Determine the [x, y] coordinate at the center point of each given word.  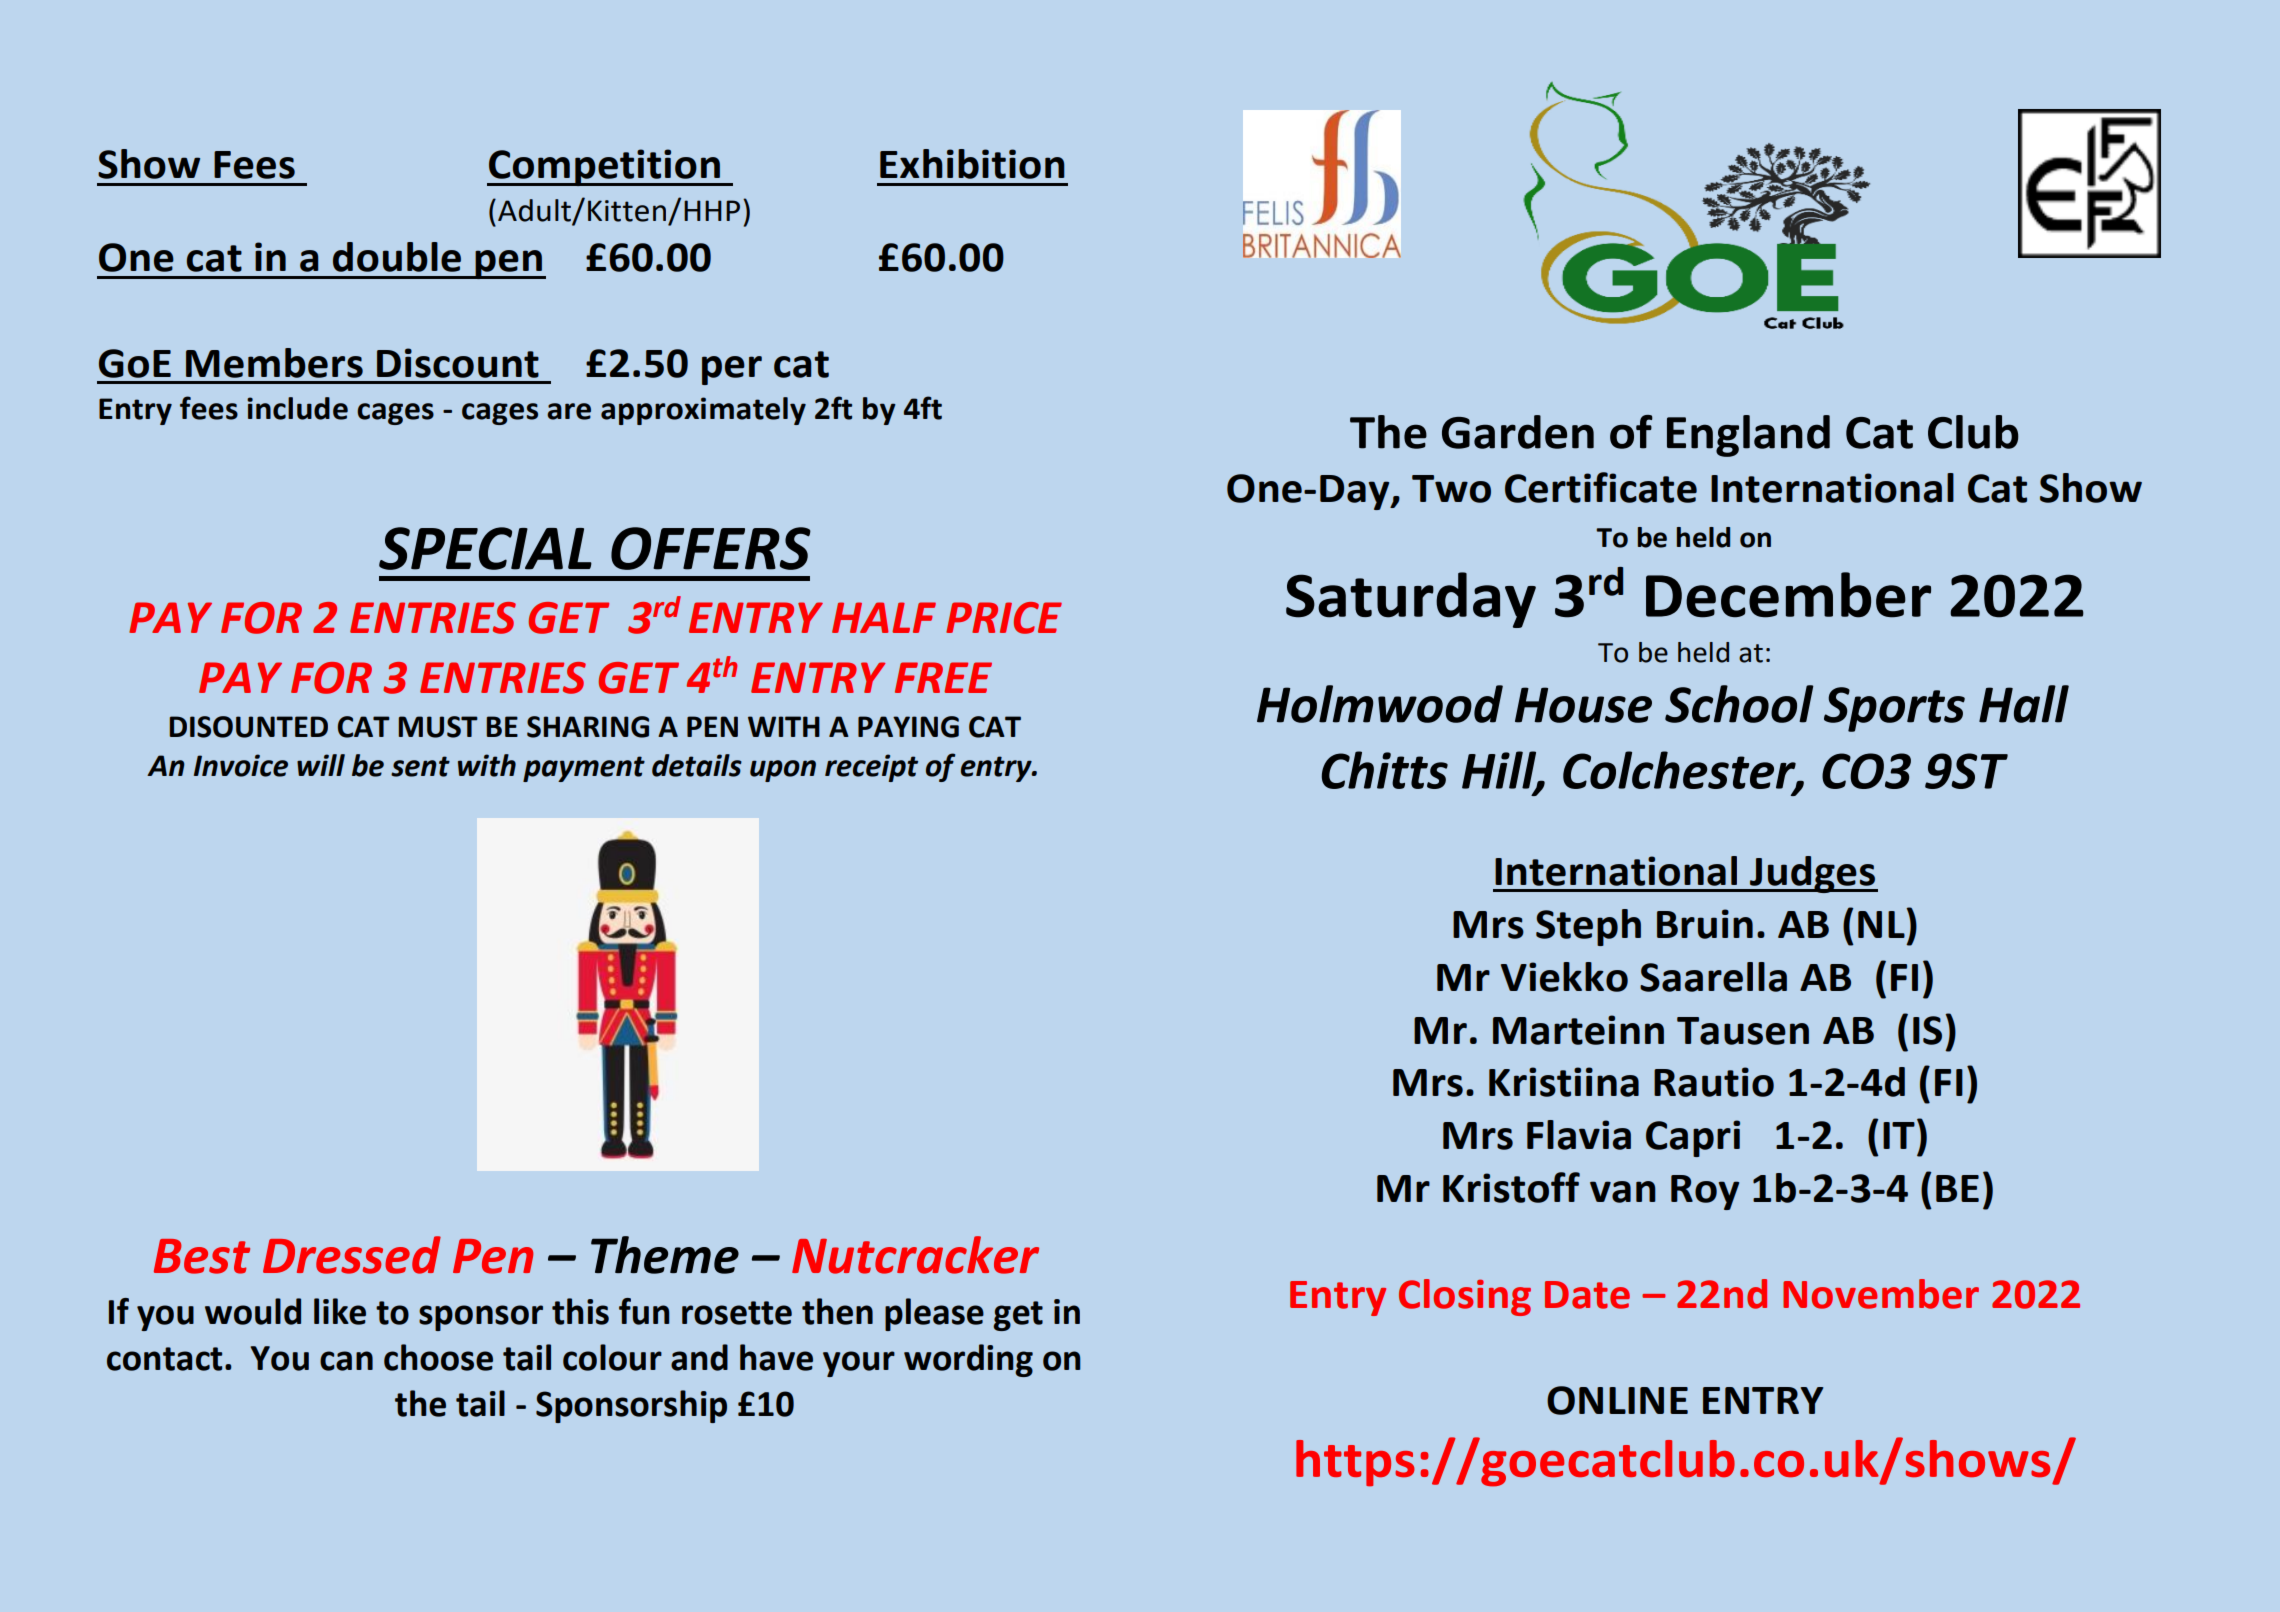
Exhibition [972, 164]
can [346, 1361]
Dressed [352, 1255]
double [397, 257]
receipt [871, 768]
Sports [1894, 709]
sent [420, 766]
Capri [1693, 1138]
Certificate [1601, 487]
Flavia [1579, 1135]
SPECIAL [485, 548]
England [1748, 436]
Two [1451, 489]
